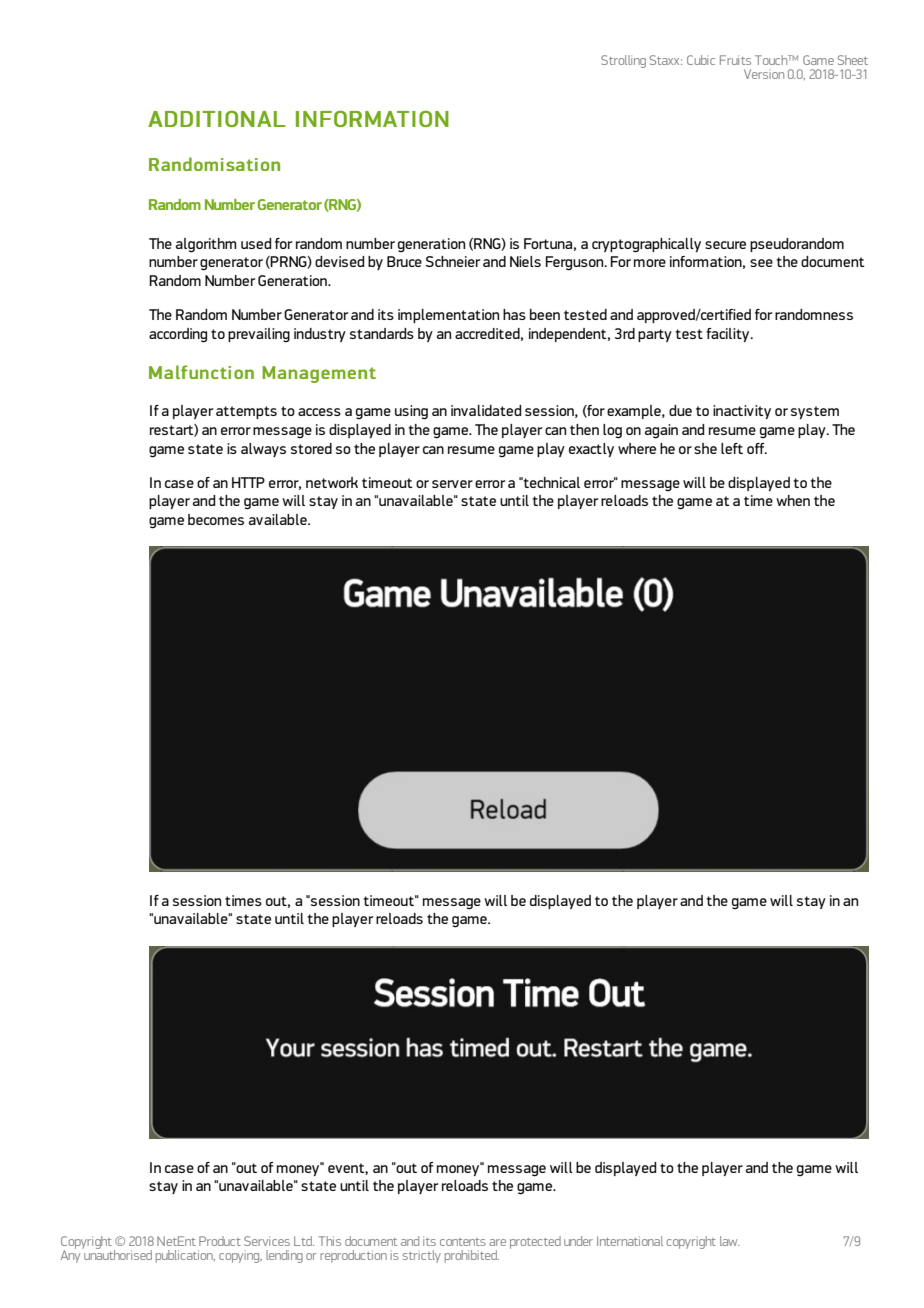 The image size is (924, 1308). I want to click on publication, so click(185, 1256).
